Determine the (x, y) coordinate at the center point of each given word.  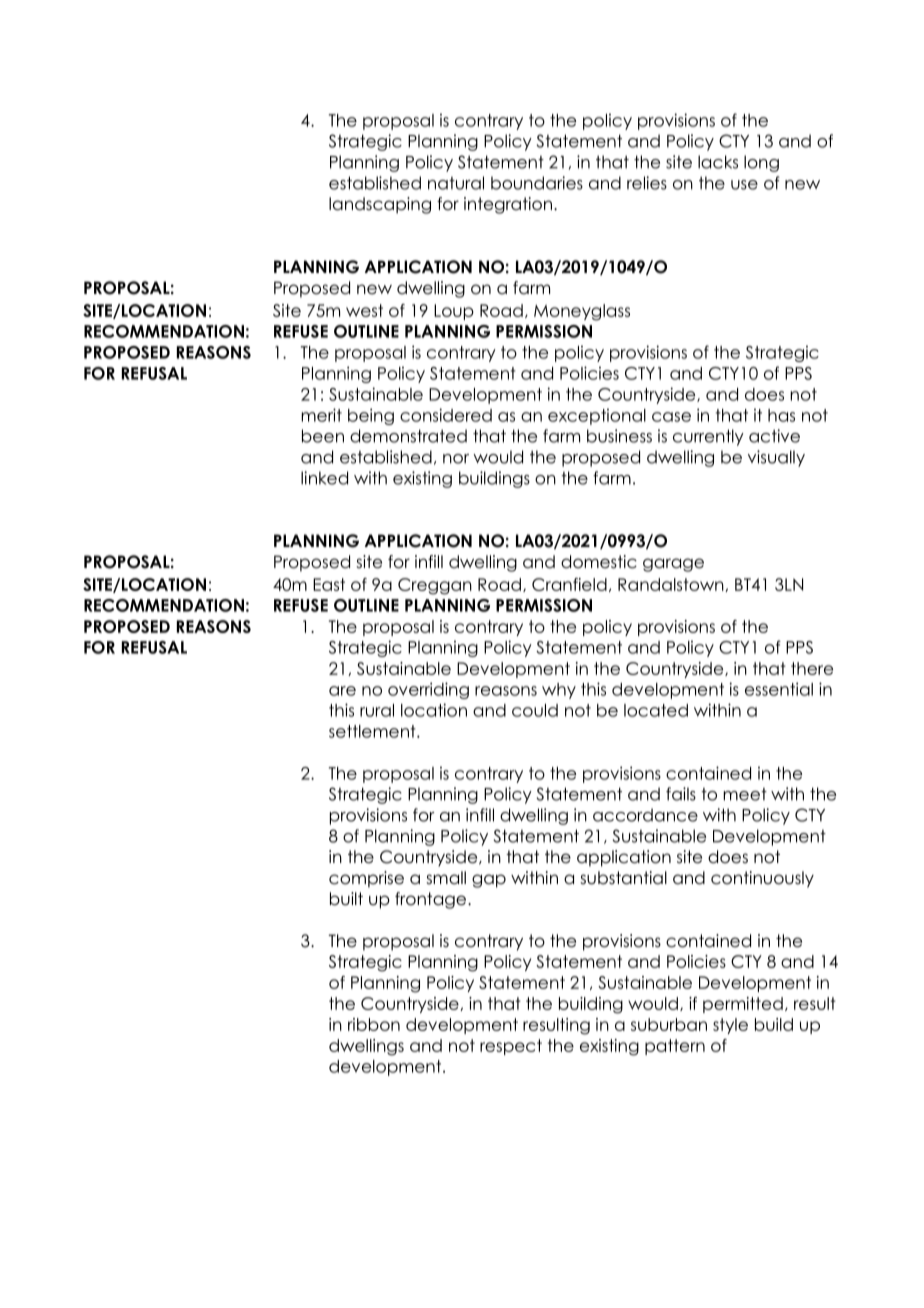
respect (511, 1047)
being (371, 416)
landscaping (380, 205)
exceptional (597, 417)
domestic (599, 562)
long (761, 163)
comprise (366, 879)
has (781, 415)
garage (673, 565)
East (329, 584)
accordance (645, 815)
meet (745, 794)
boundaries (537, 183)
